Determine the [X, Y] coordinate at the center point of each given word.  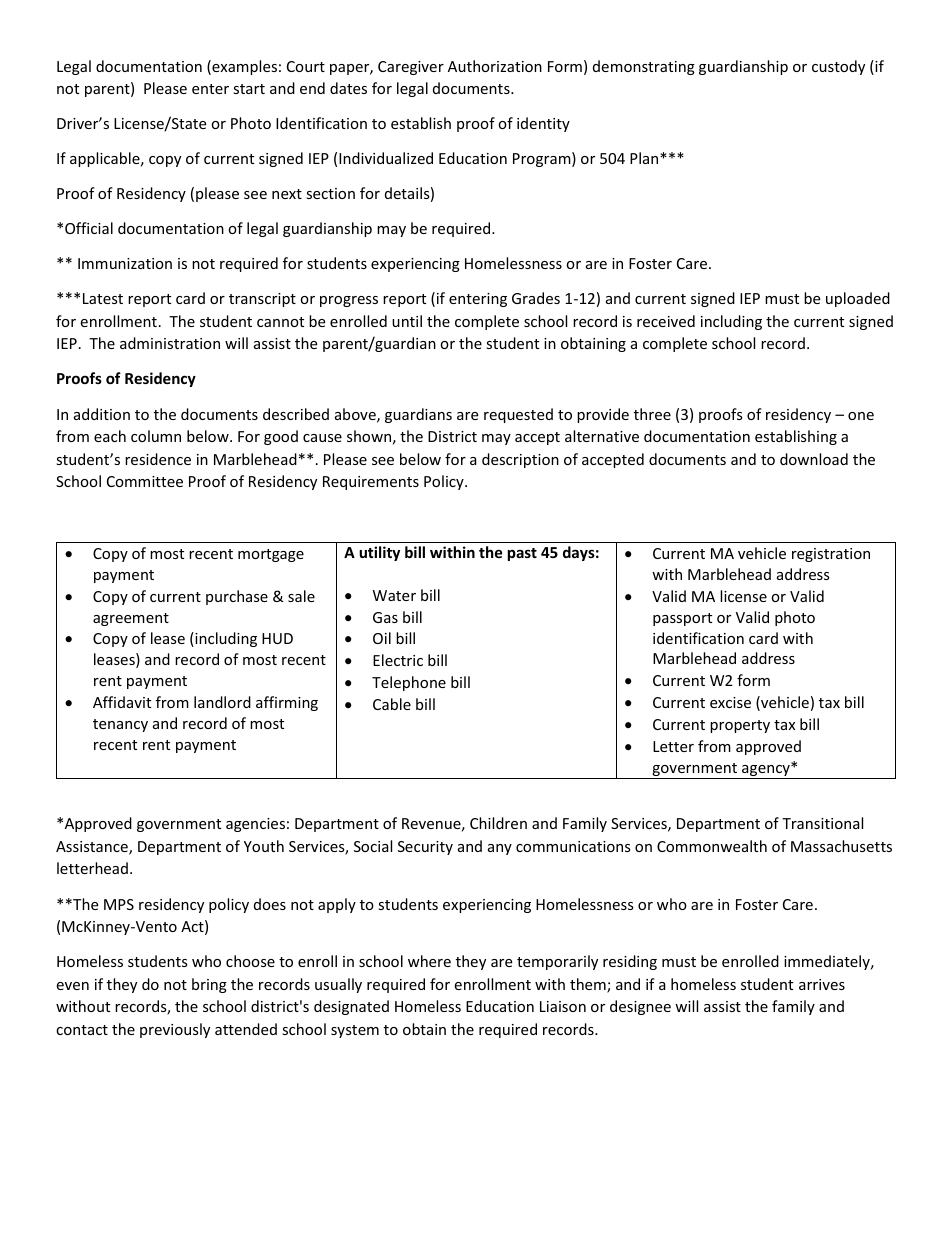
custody [838, 67]
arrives [822, 984]
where [429, 961]
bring [209, 985]
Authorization [495, 66]
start [249, 89]
